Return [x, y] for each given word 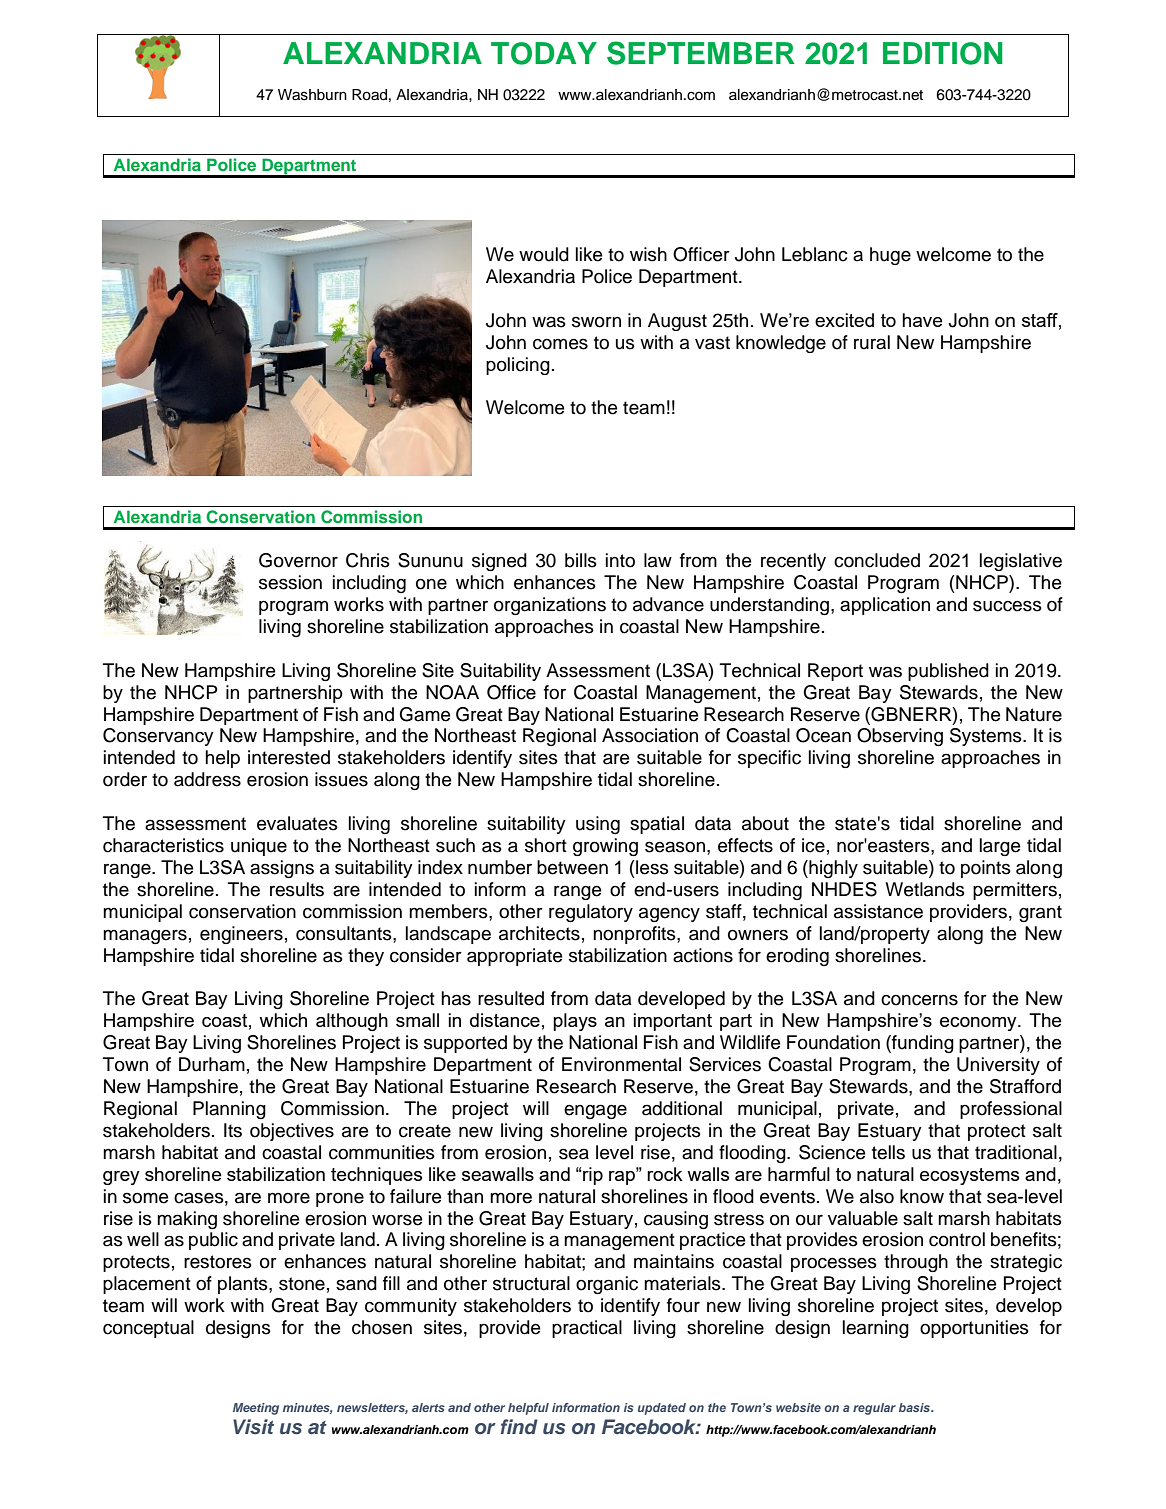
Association [650, 735]
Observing [900, 737]
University [998, 1066]
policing [518, 366]
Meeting [256, 1409]
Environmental [621, 1064]
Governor [298, 560]
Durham [212, 1064]
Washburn [312, 95]
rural [872, 342]
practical [587, 1329]
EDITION [943, 53]
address [207, 779]
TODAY [544, 53]
